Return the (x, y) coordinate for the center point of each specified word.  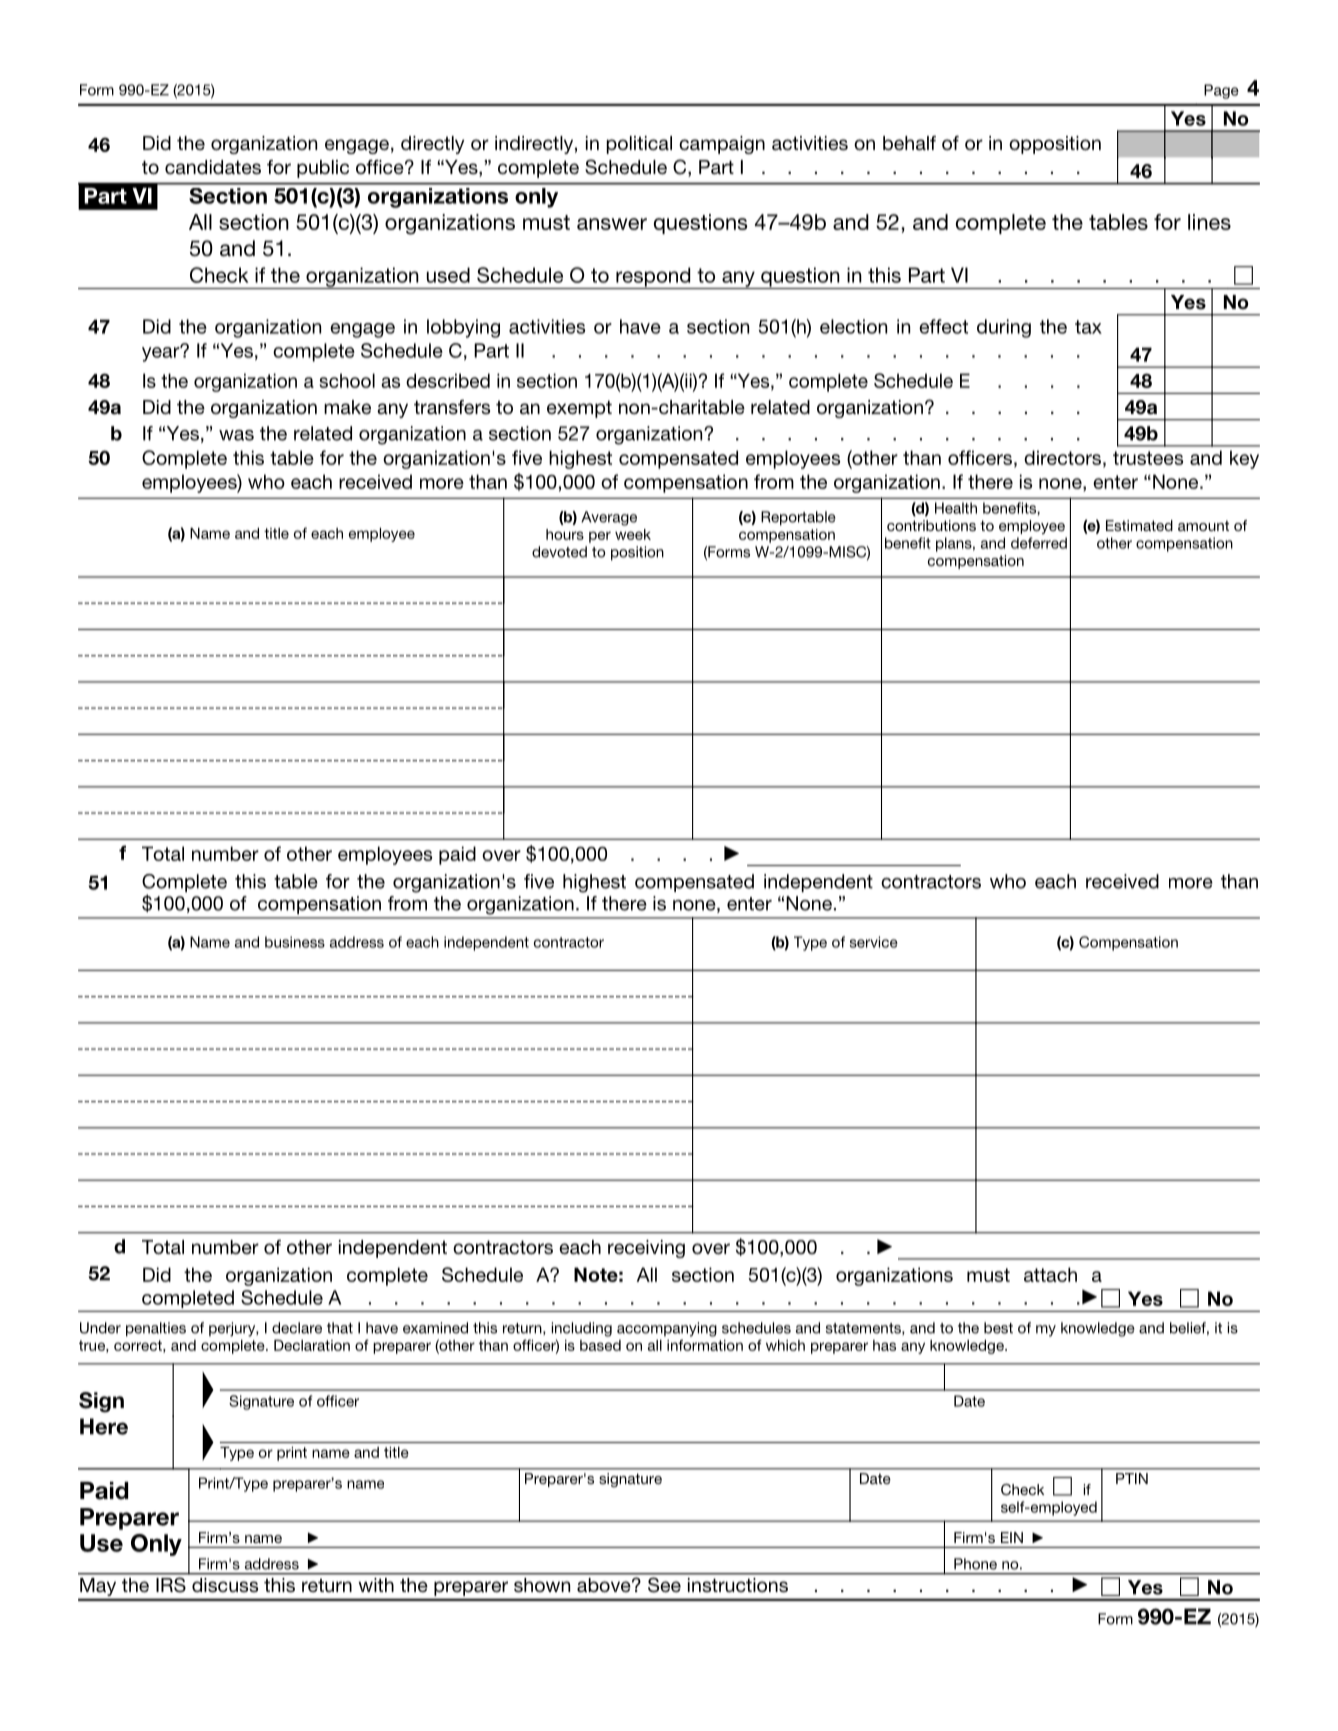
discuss (225, 1585)
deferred (1039, 543)
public (323, 169)
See (664, 1585)
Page (1221, 91)
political (639, 145)
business (295, 942)
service (874, 942)
